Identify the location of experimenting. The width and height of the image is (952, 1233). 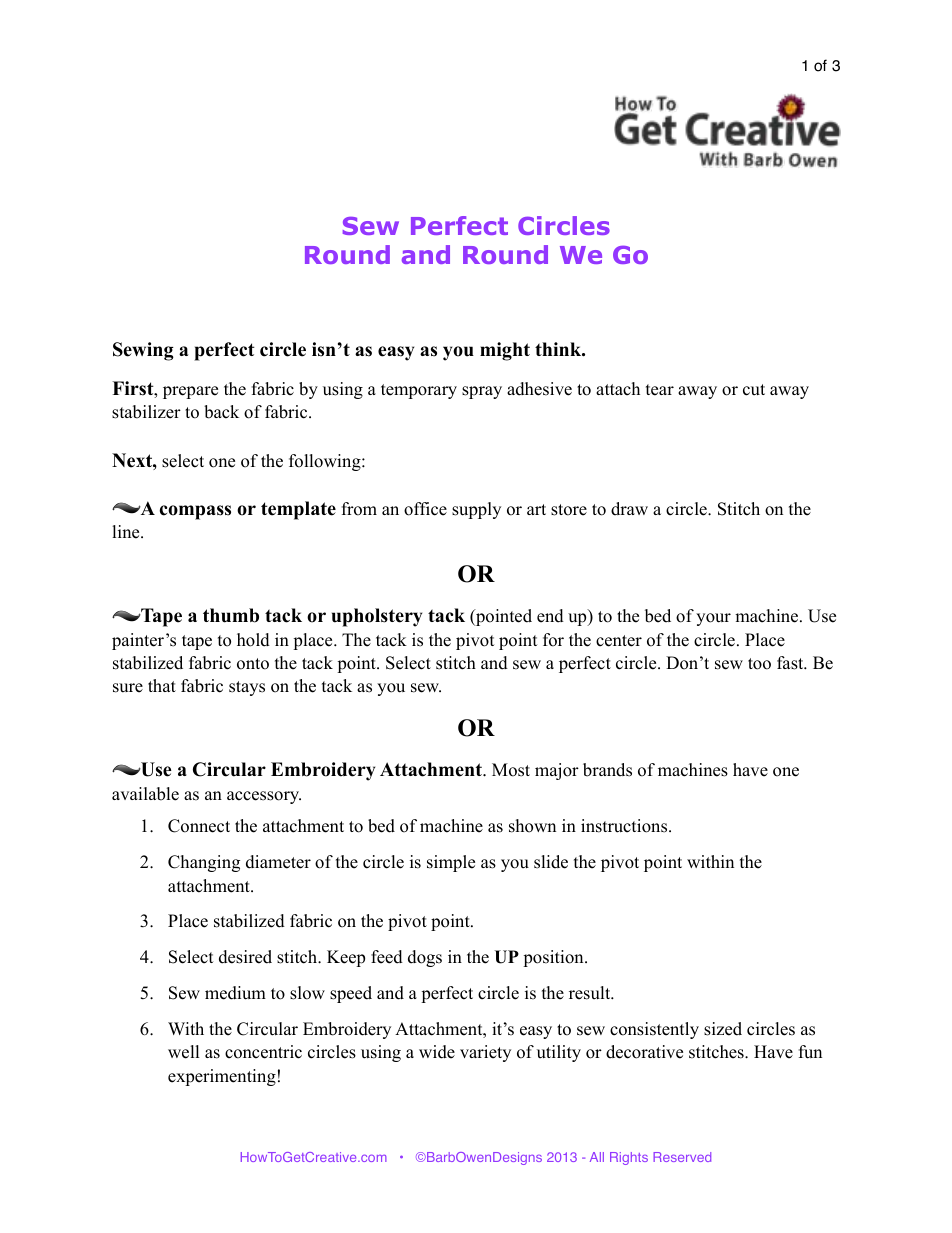
(222, 1077).
